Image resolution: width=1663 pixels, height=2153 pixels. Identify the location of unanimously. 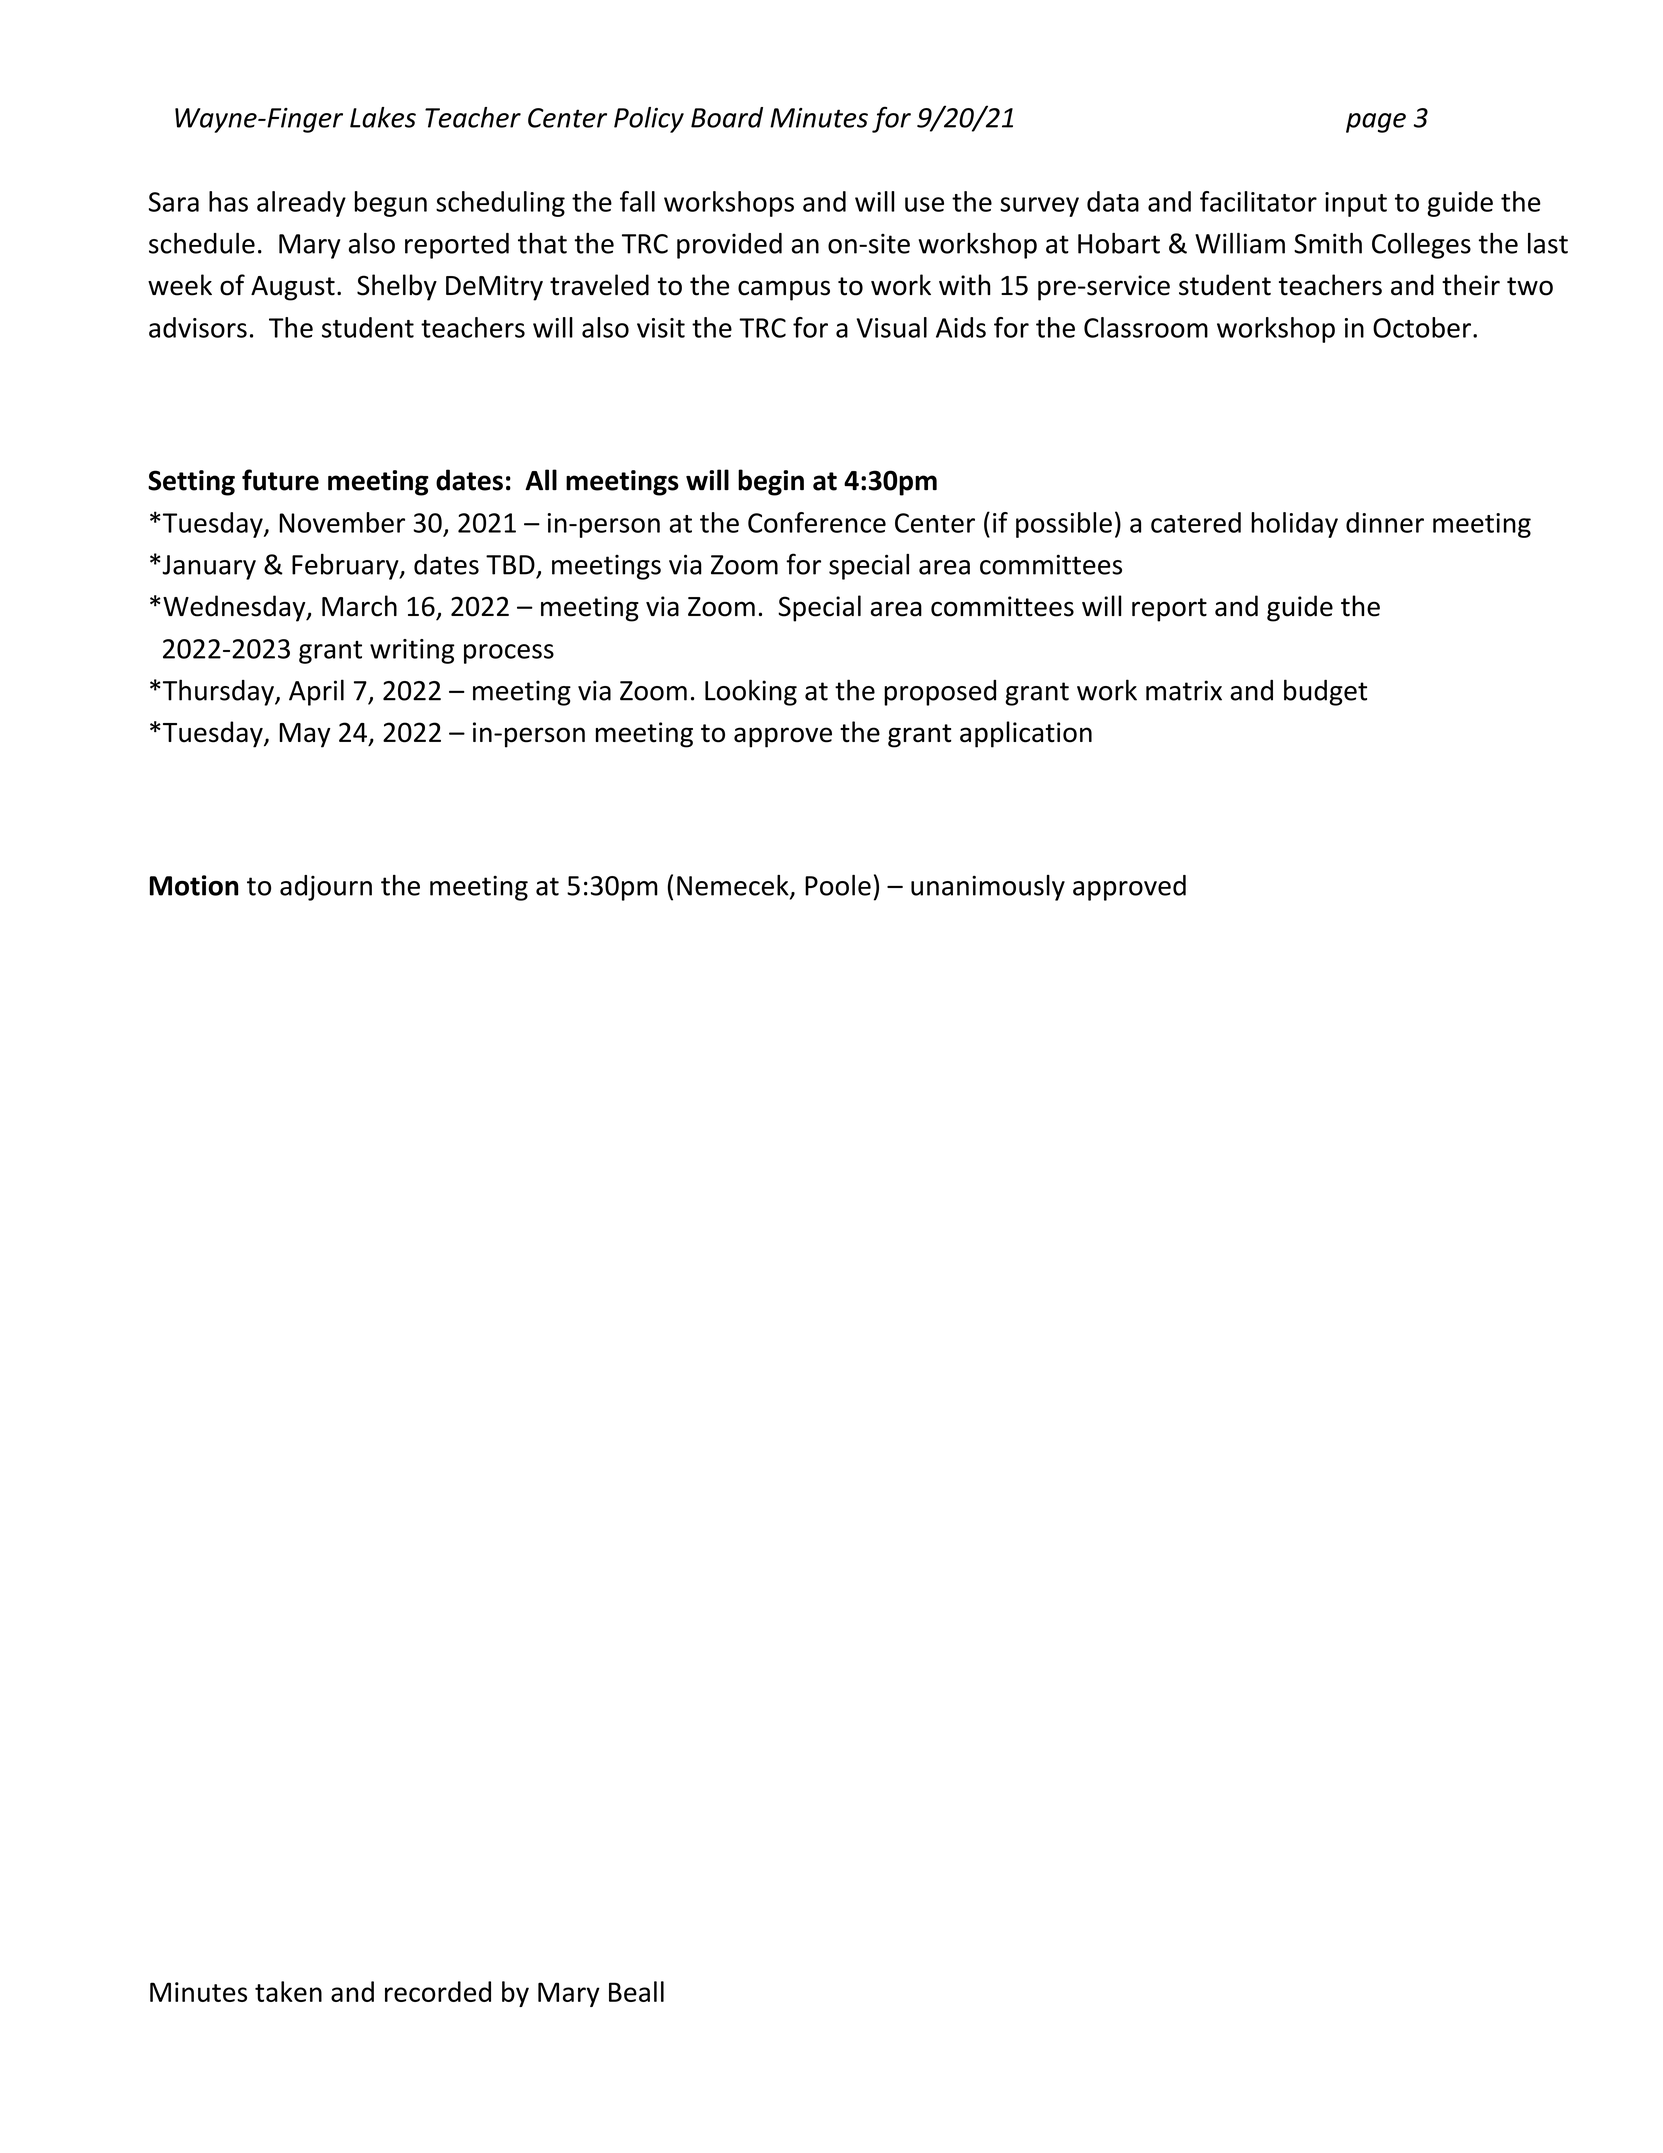
(988, 888).
